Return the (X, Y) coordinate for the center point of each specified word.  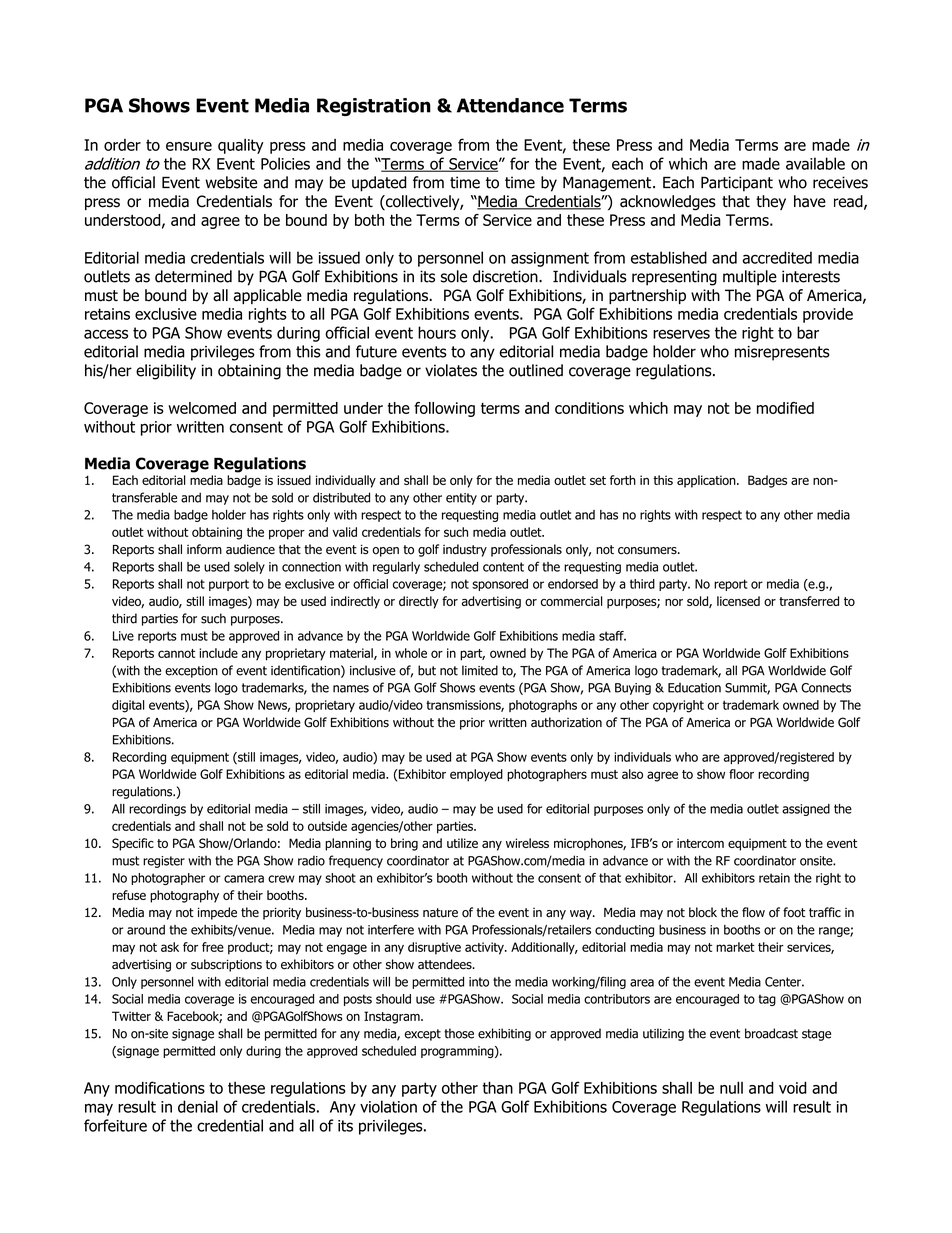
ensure (189, 146)
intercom (700, 843)
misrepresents (782, 353)
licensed (738, 601)
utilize (462, 843)
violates (451, 370)
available (815, 163)
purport (229, 585)
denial (198, 1106)
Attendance (510, 105)
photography (184, 896)
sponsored (500, 585)
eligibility (166, 372)
